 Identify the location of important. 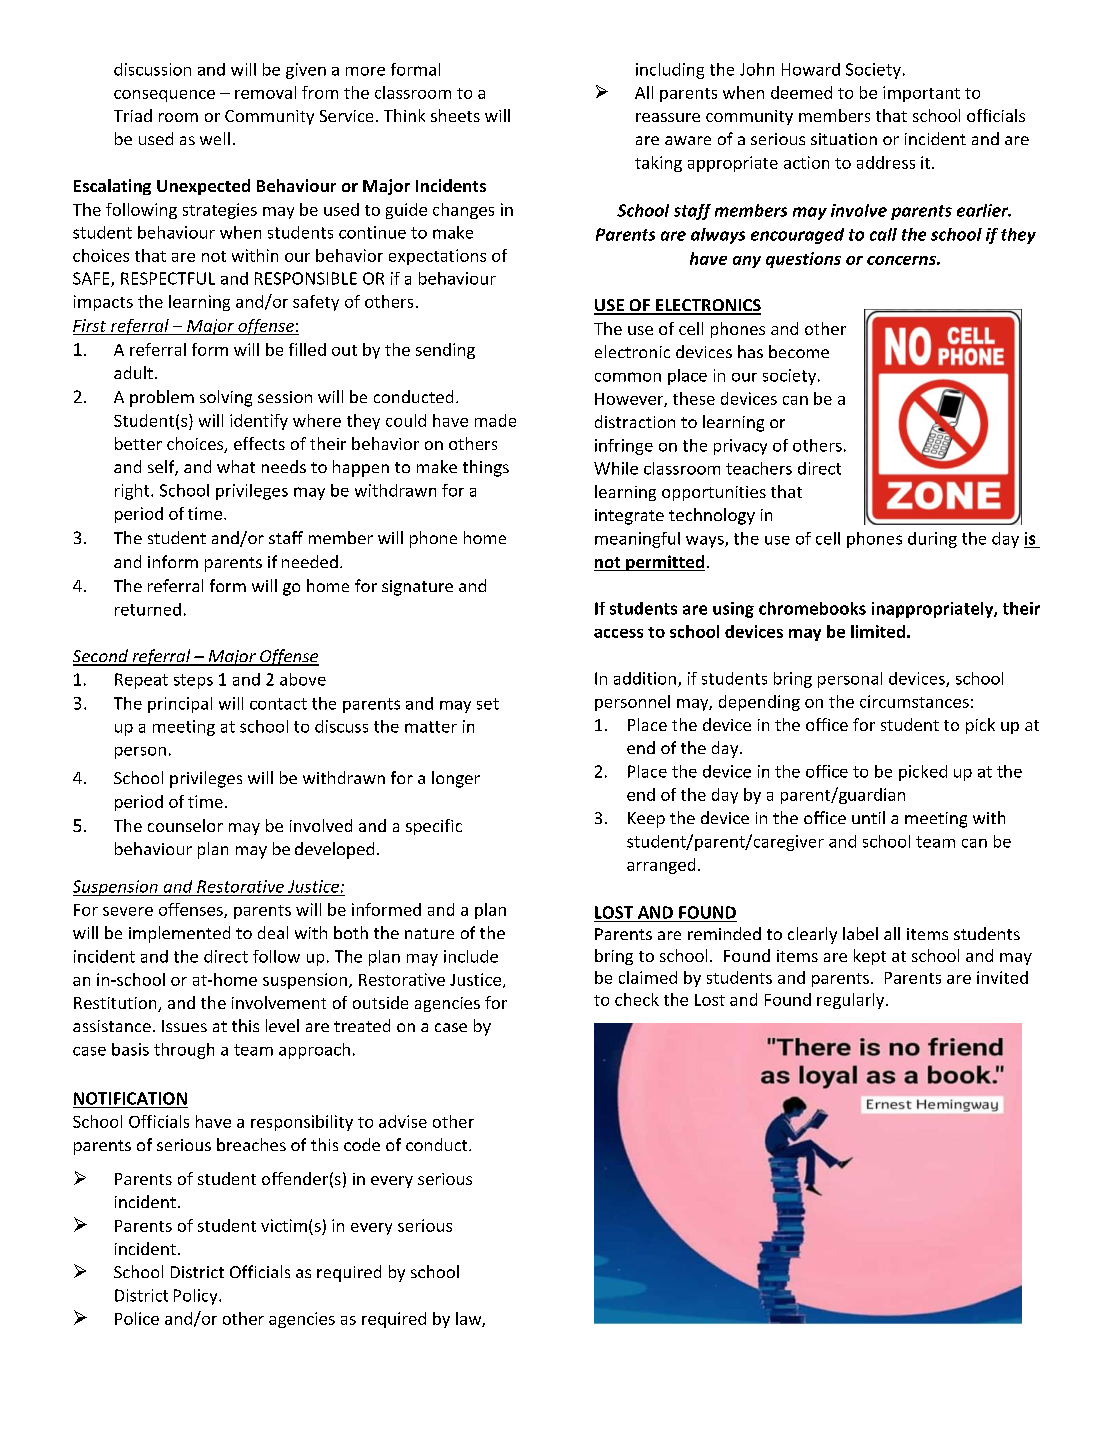
(921, 94).
